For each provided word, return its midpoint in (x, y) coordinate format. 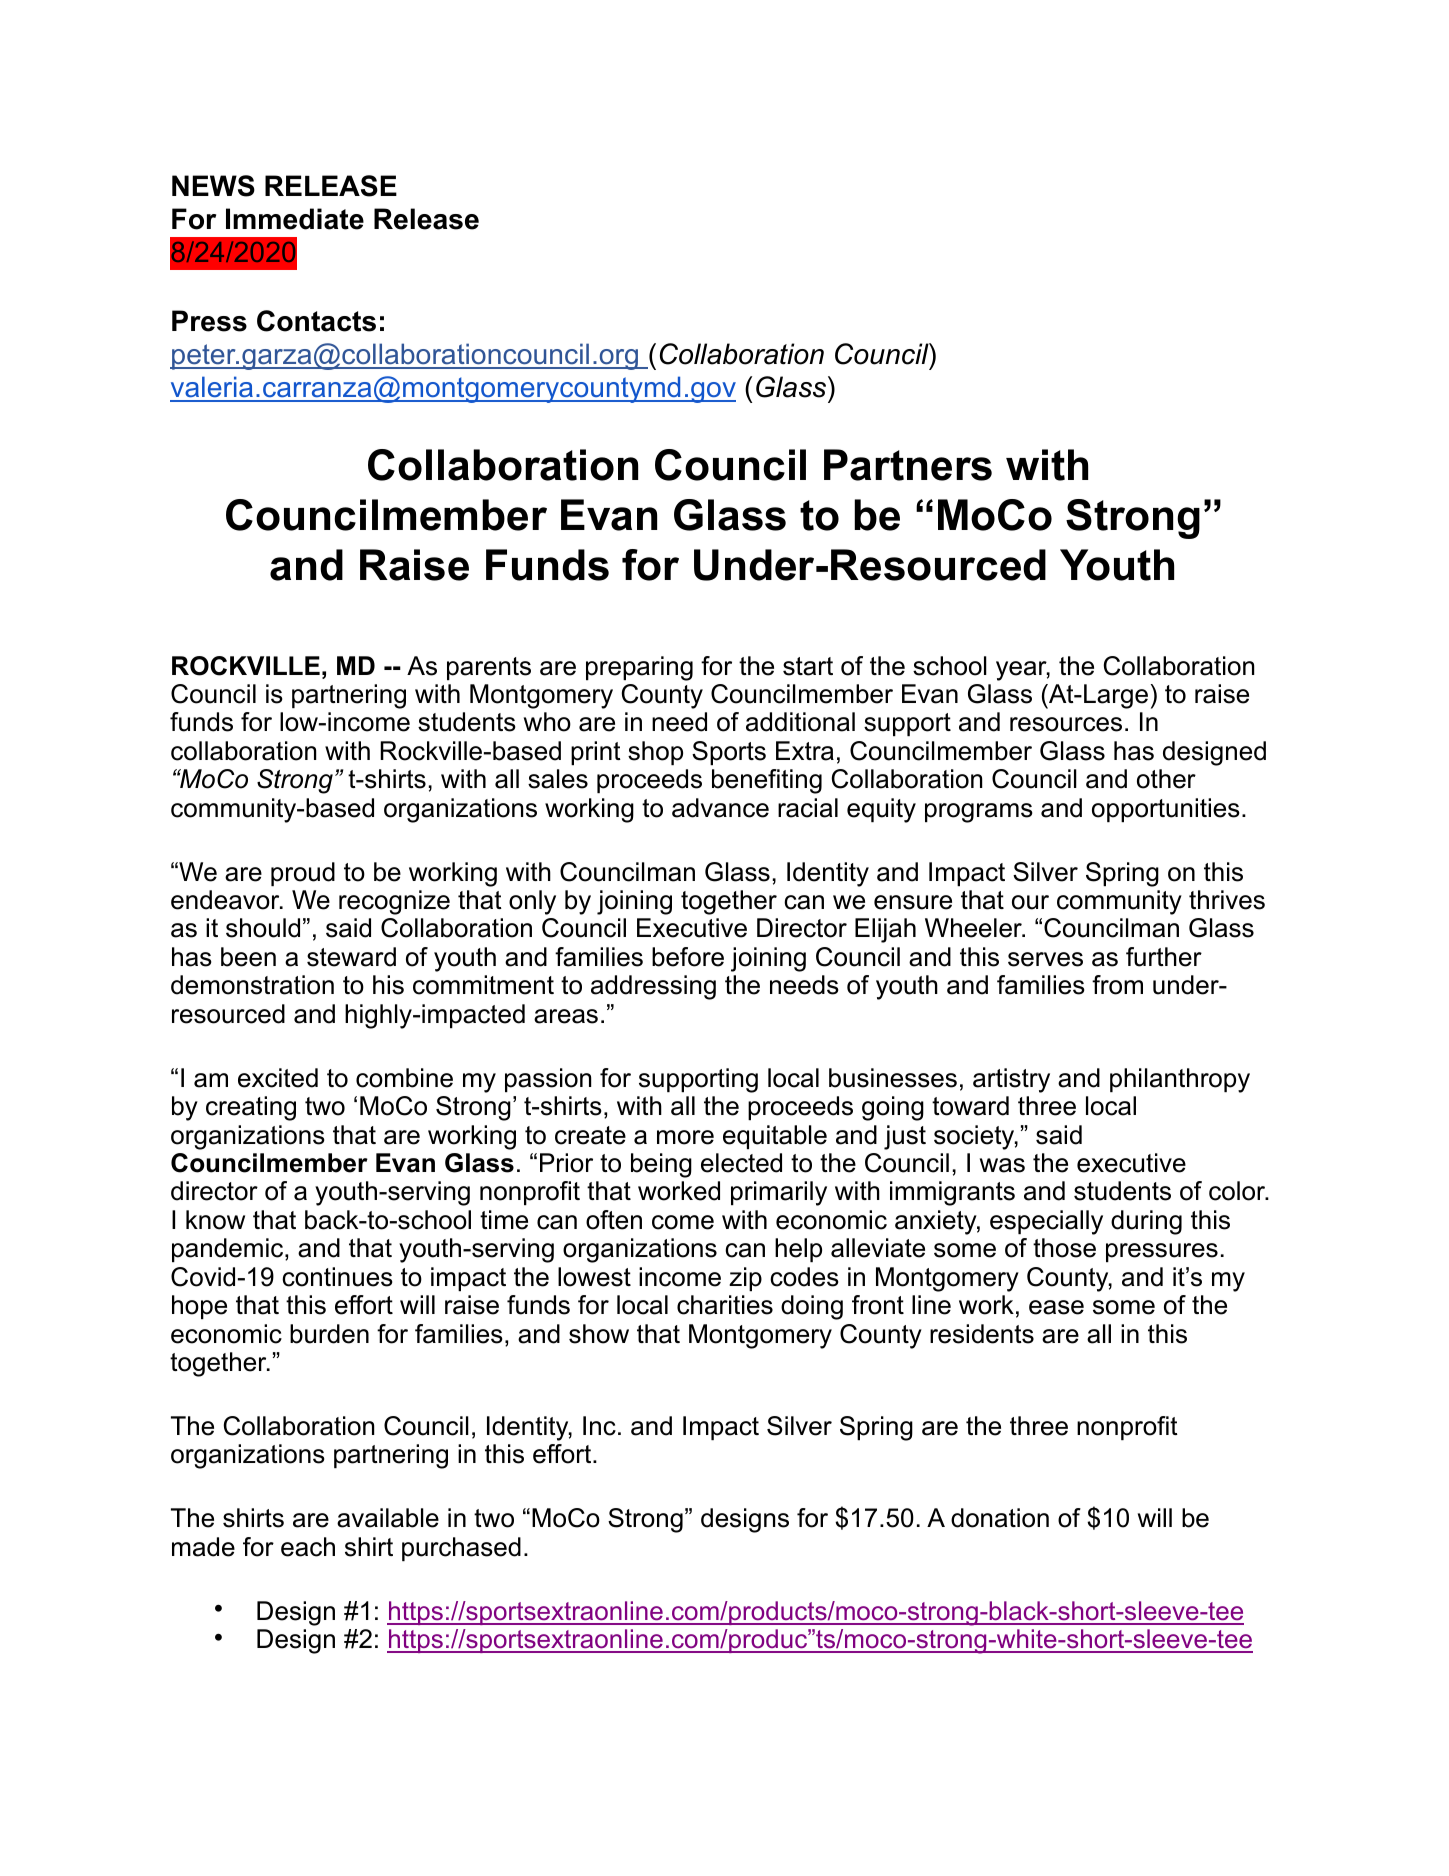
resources (1066, 724)
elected (741, 1163)
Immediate (295, 219)
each (308, 1547)
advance (720, 808)
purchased (461, 1549)
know (215, 1220)
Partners (908, 465)
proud (303, 874)
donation (1000, 1518)
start (808, 666)
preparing (639, 668)
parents (489, 668)
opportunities (1166, 810)
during (1146, 1222)
